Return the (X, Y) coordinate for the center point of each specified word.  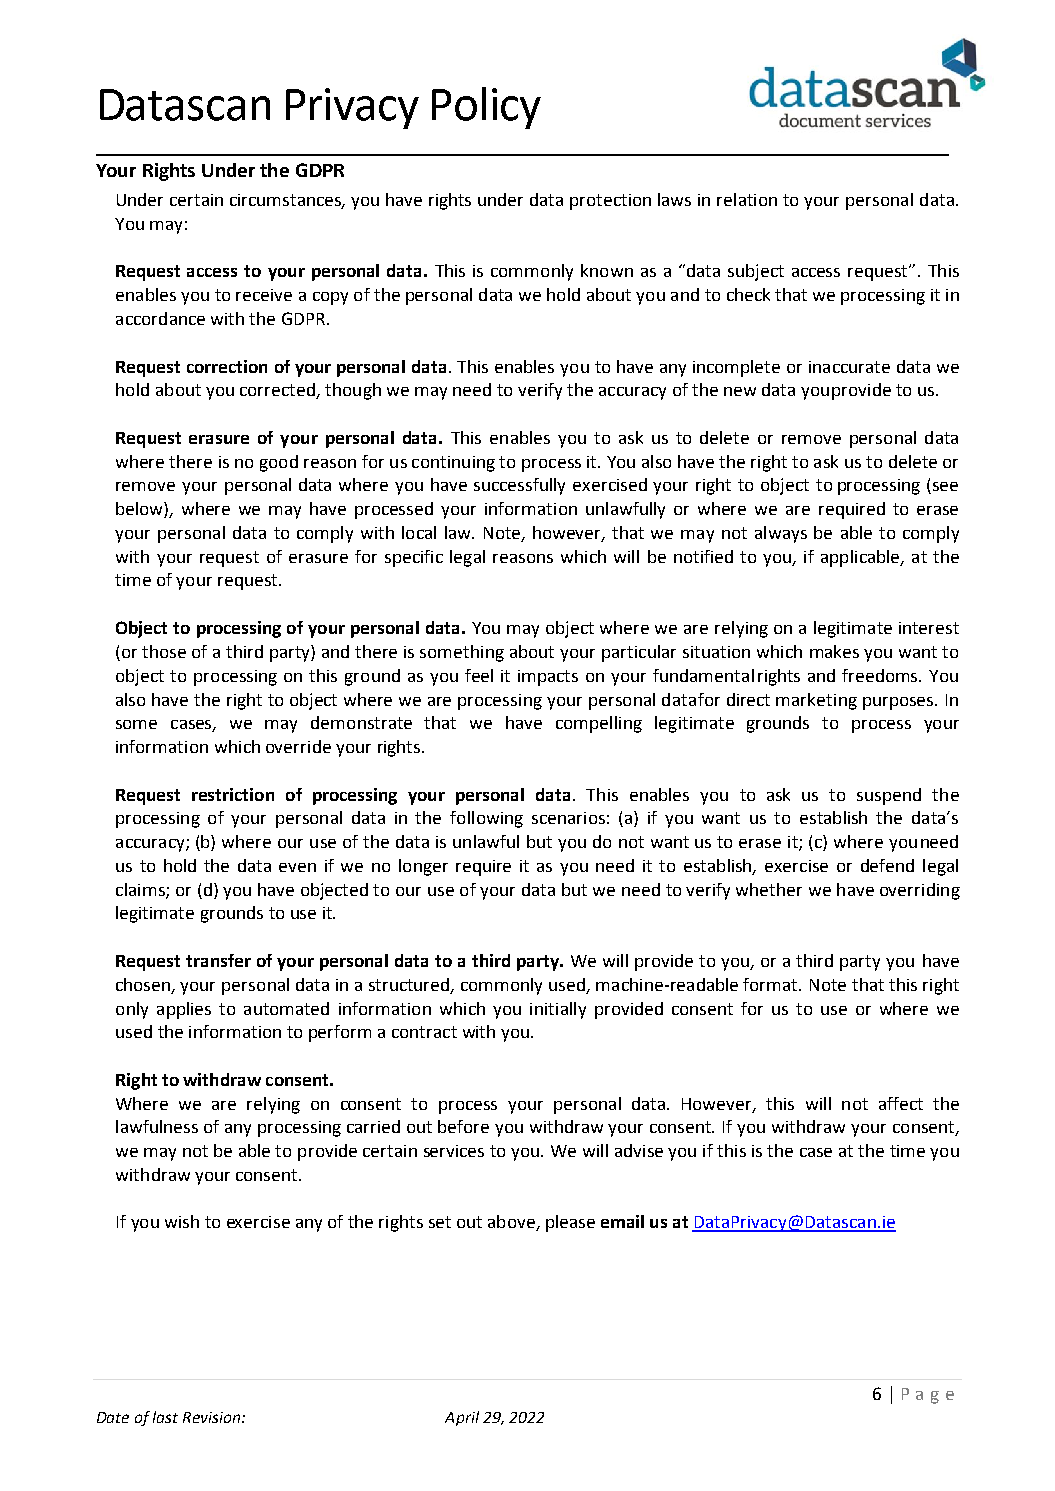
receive (264, 295)
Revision (213, 1417)
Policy (486, 108)
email (622, 1221)
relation (747, 199)
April (462, 1418)
